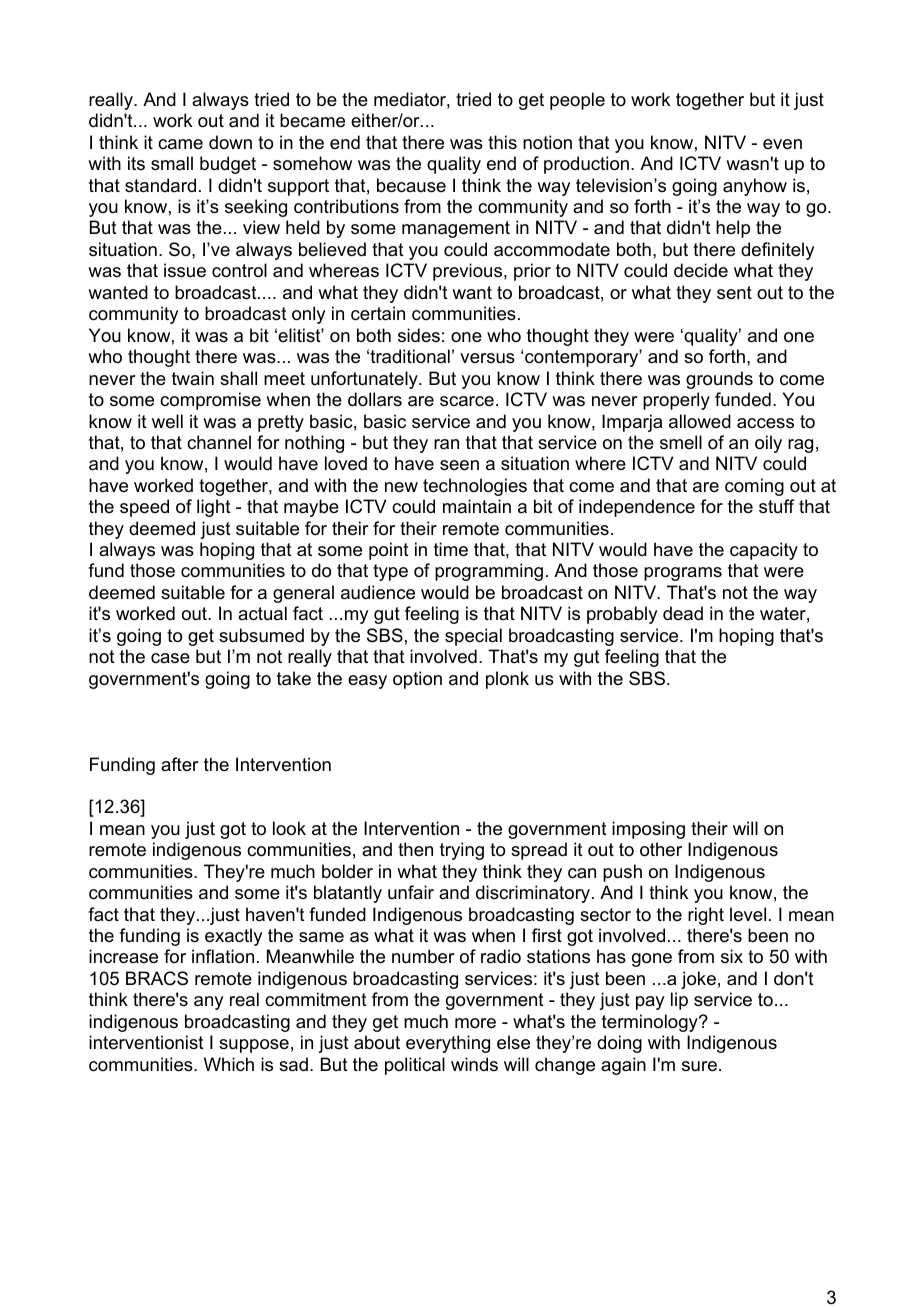 This screenshot has width=924, height=1308. I want to click on channel, so click(219, 442).
